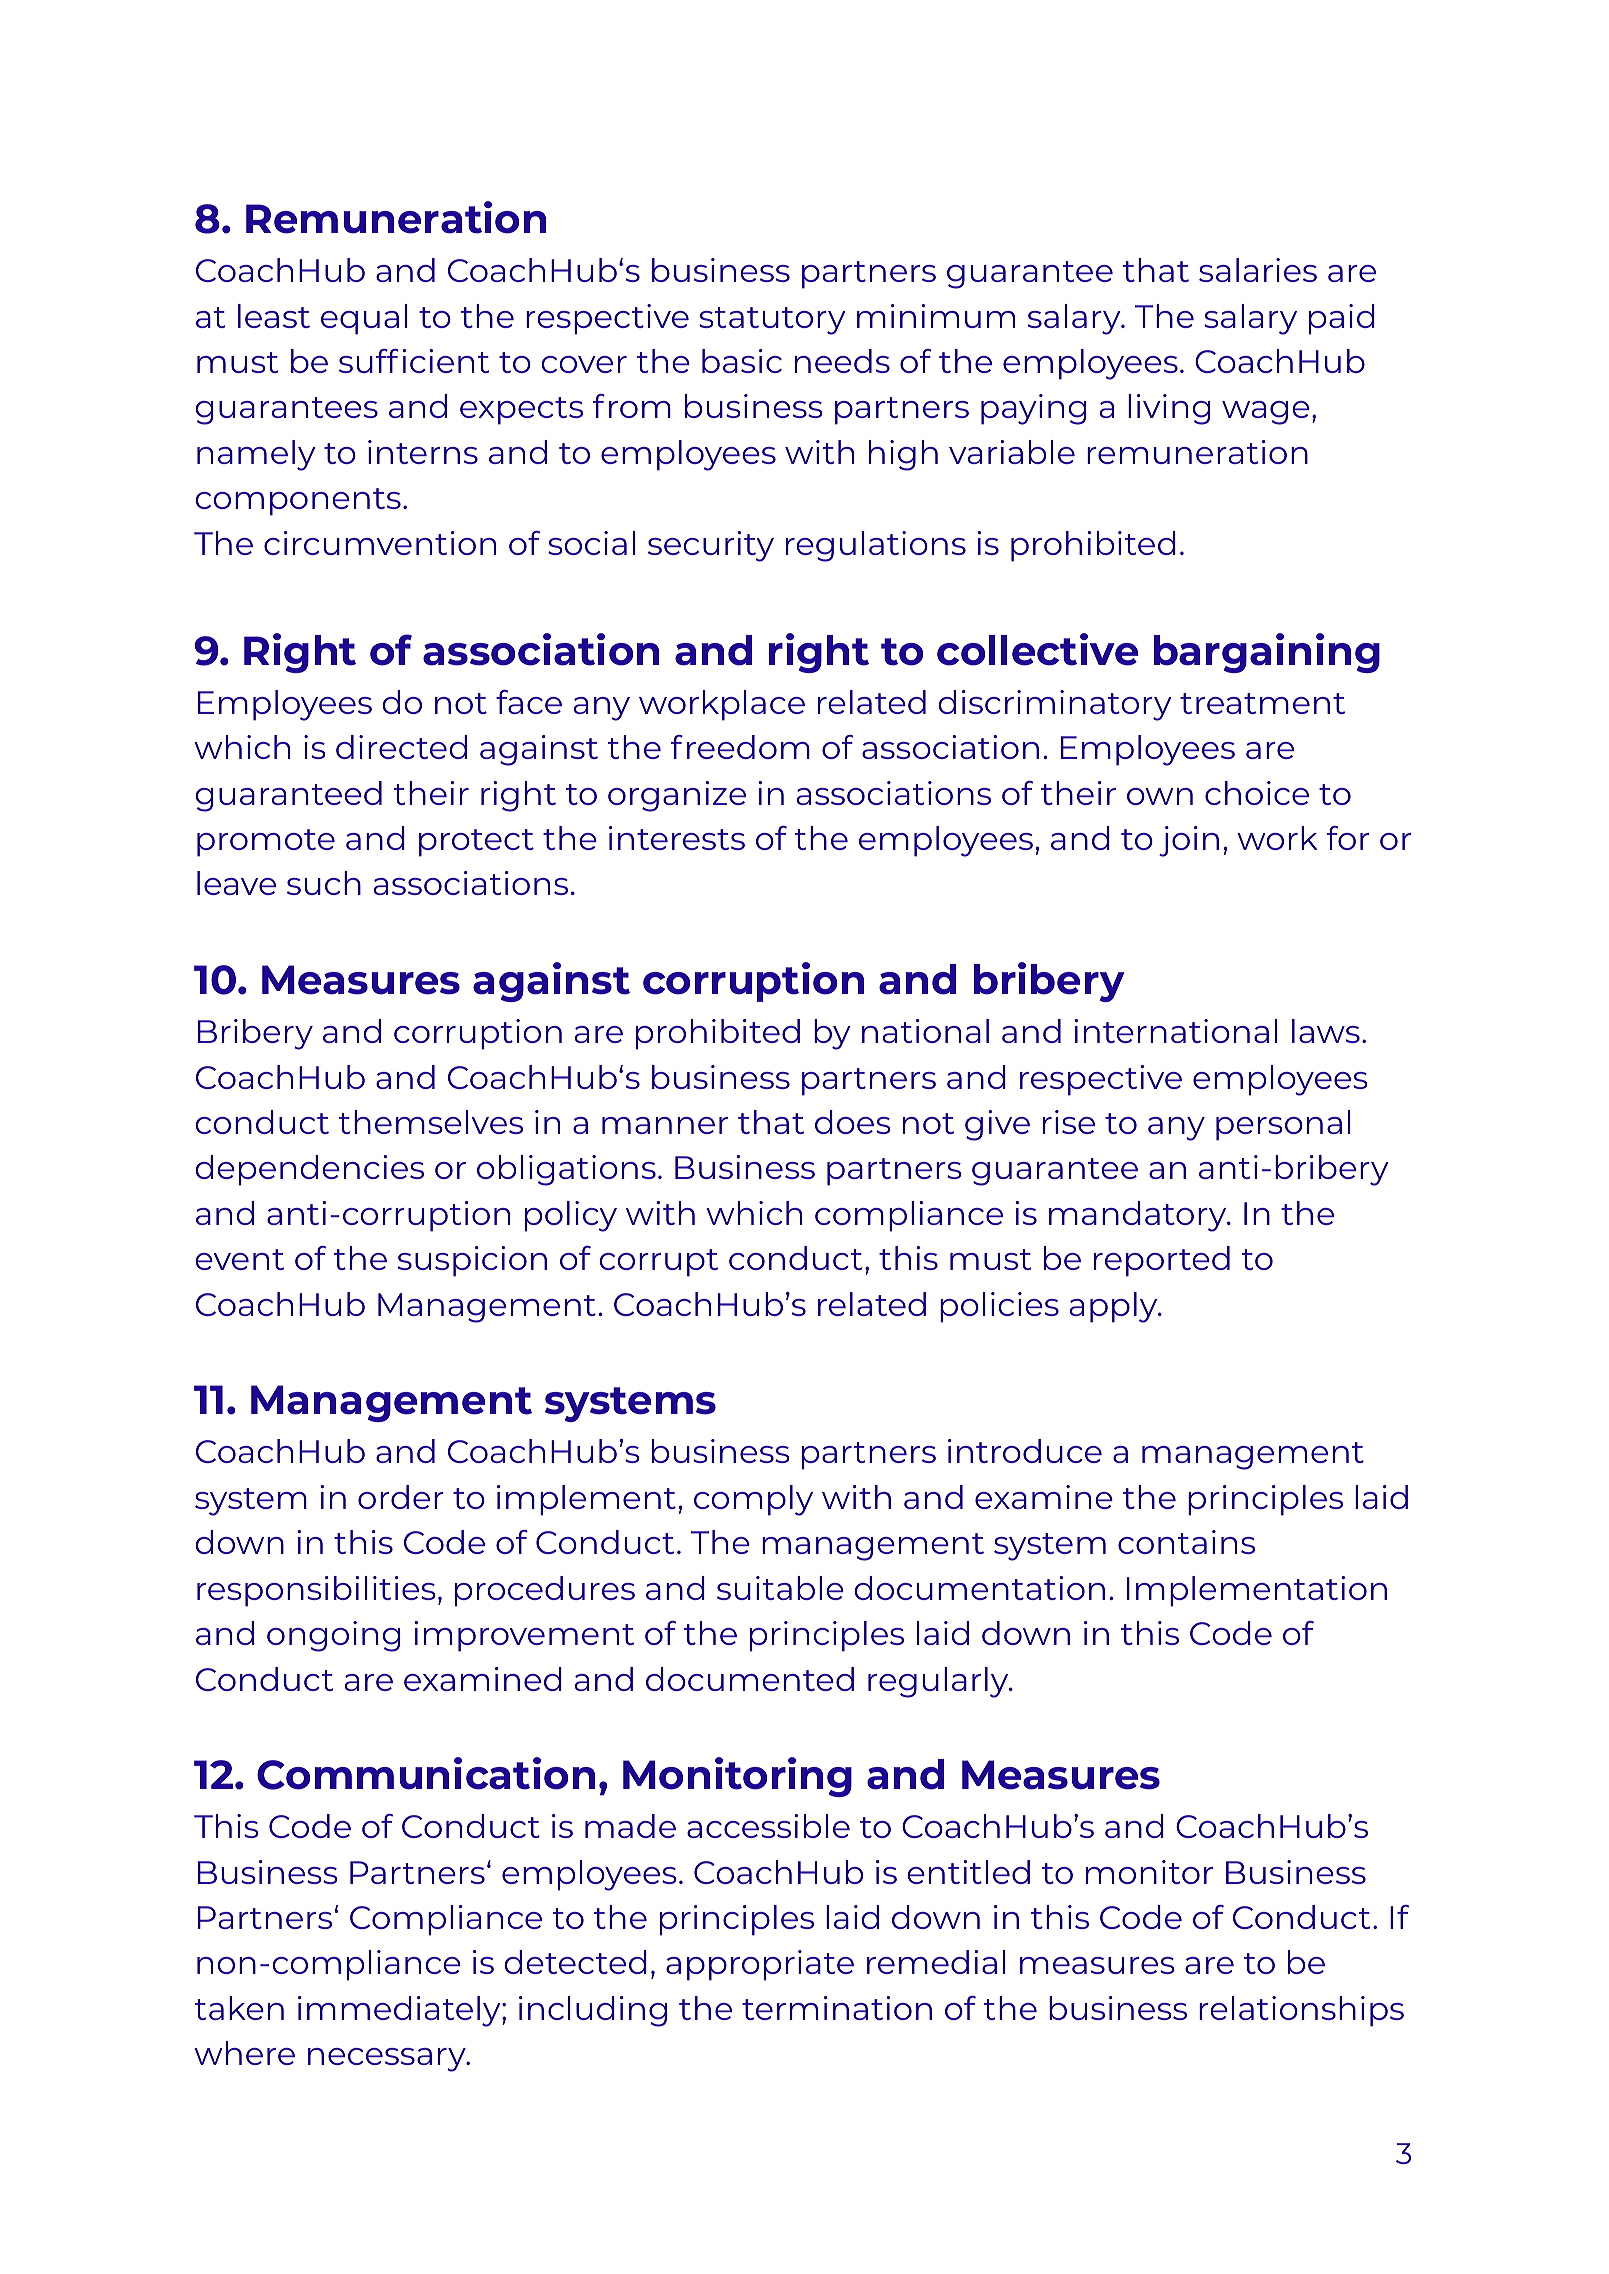 The height and width of the page is (2274, 1609). Describe the element at coordinates (1186, 1542) in the page. I see `contains` at that location.
